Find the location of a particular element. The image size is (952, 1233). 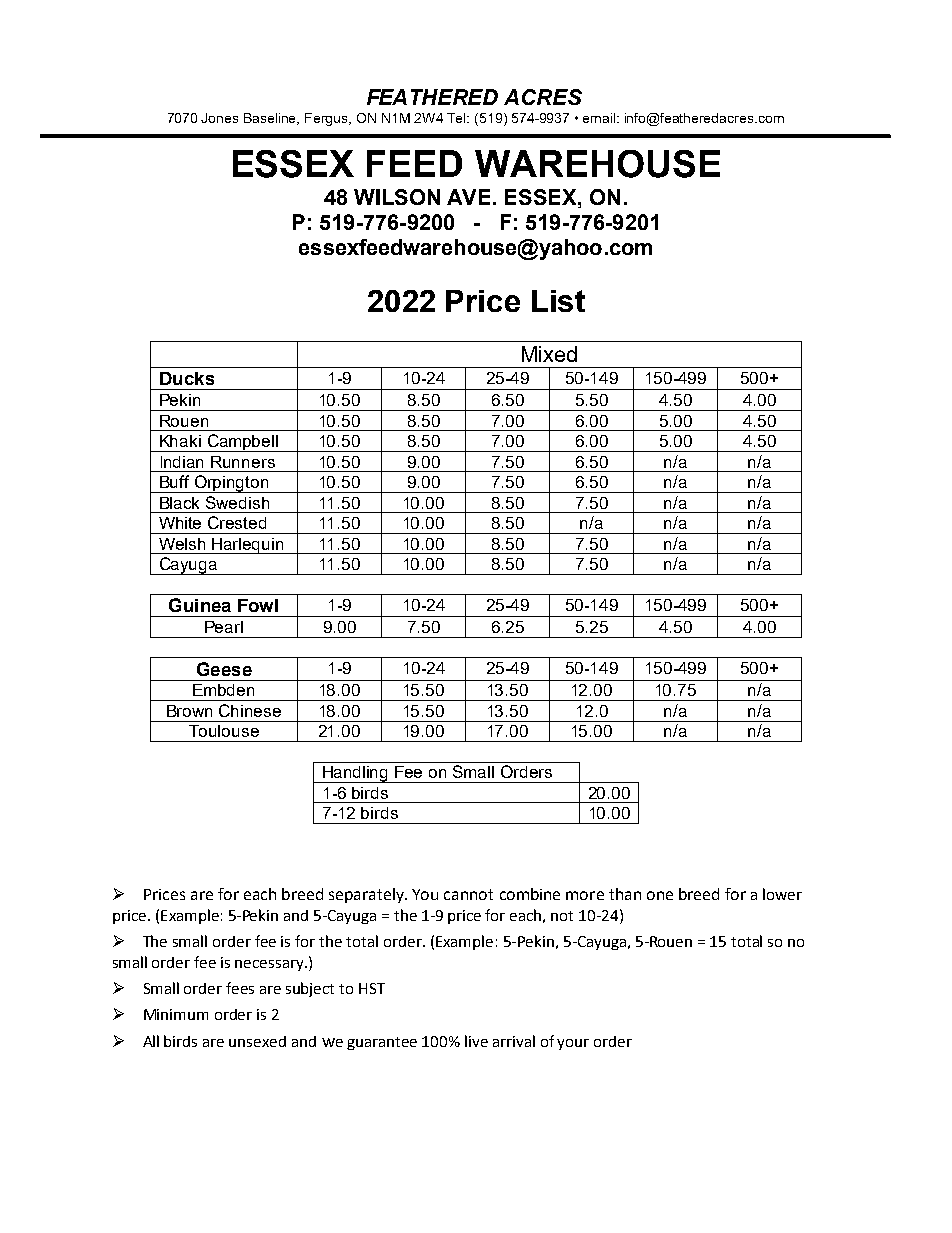

Harlequin is located at coordinates (248, 546).
